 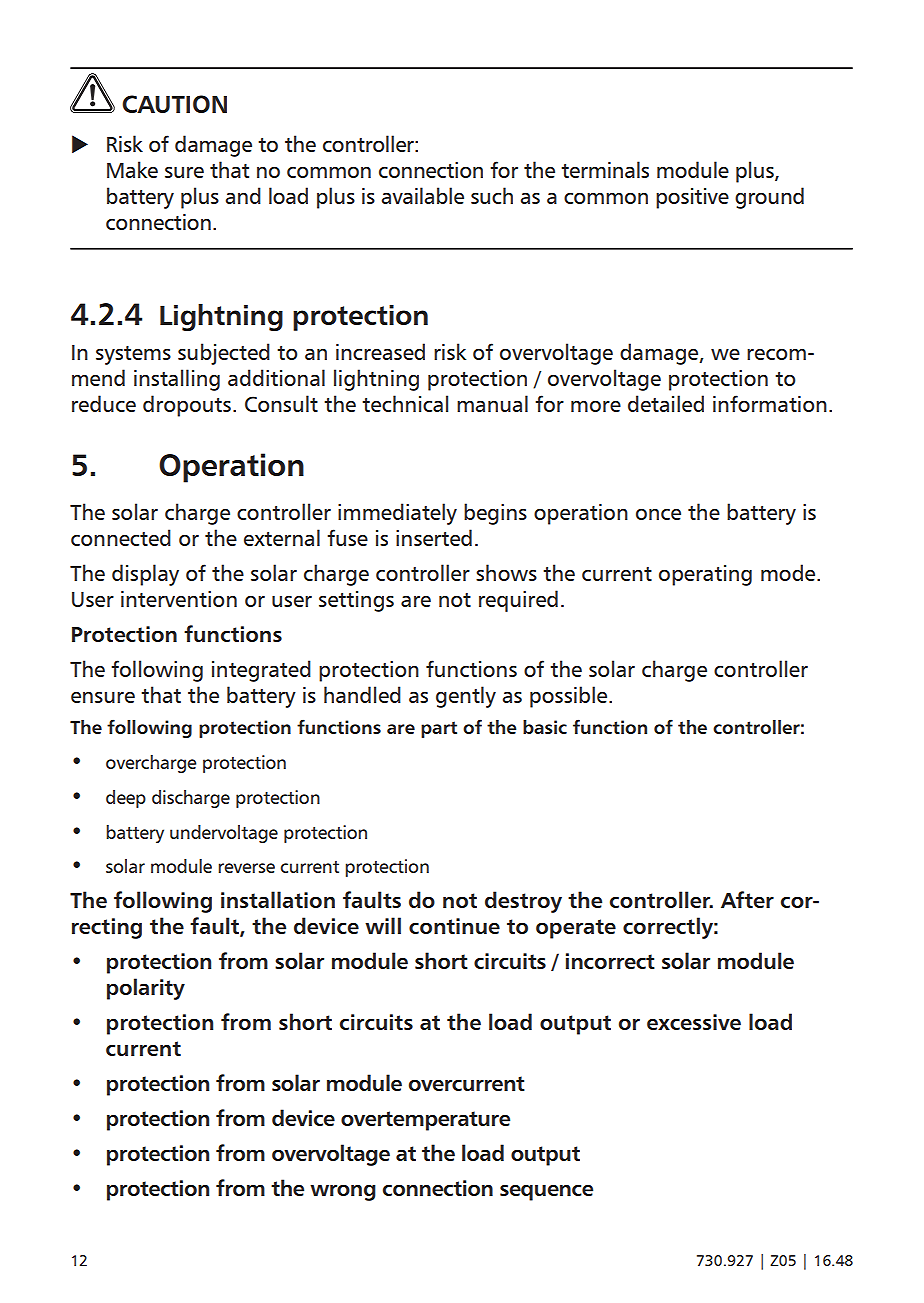 I want to click on sequence, so click(x=546, y=1193).
